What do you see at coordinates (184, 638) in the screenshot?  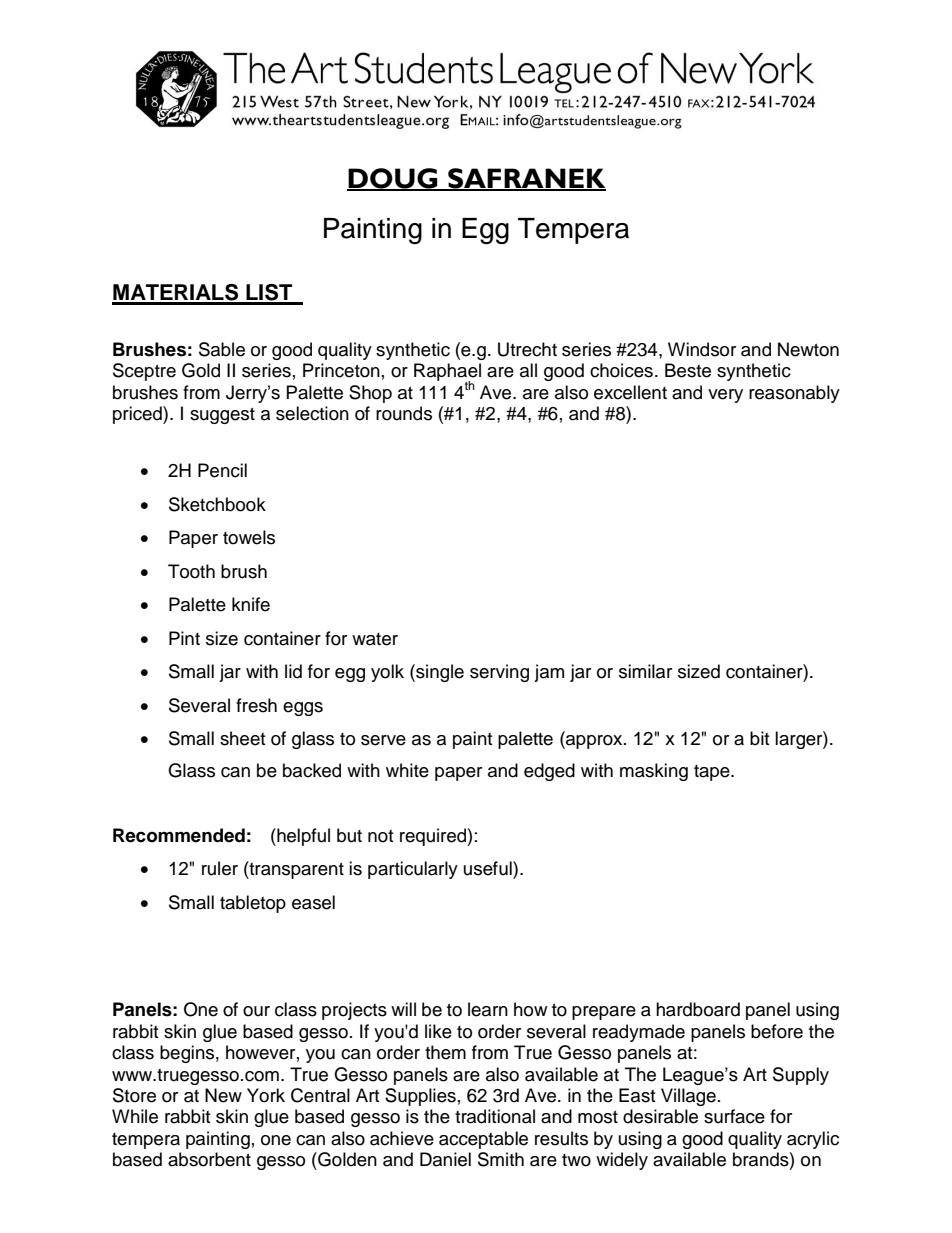 I see `Pint` at bounding box center [184, 638].
